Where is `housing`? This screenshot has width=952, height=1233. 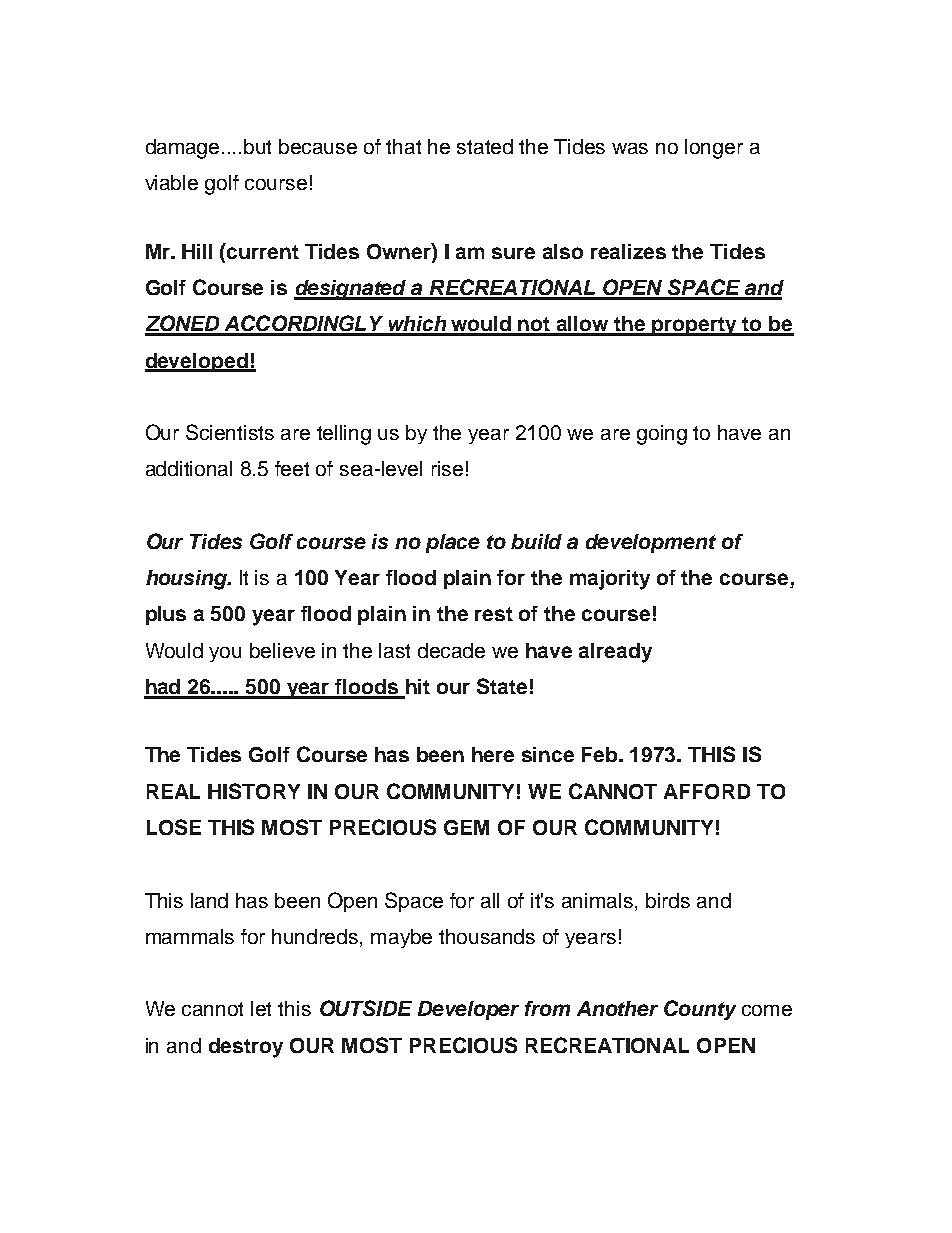
housing is located at coordinates (188, 580).
